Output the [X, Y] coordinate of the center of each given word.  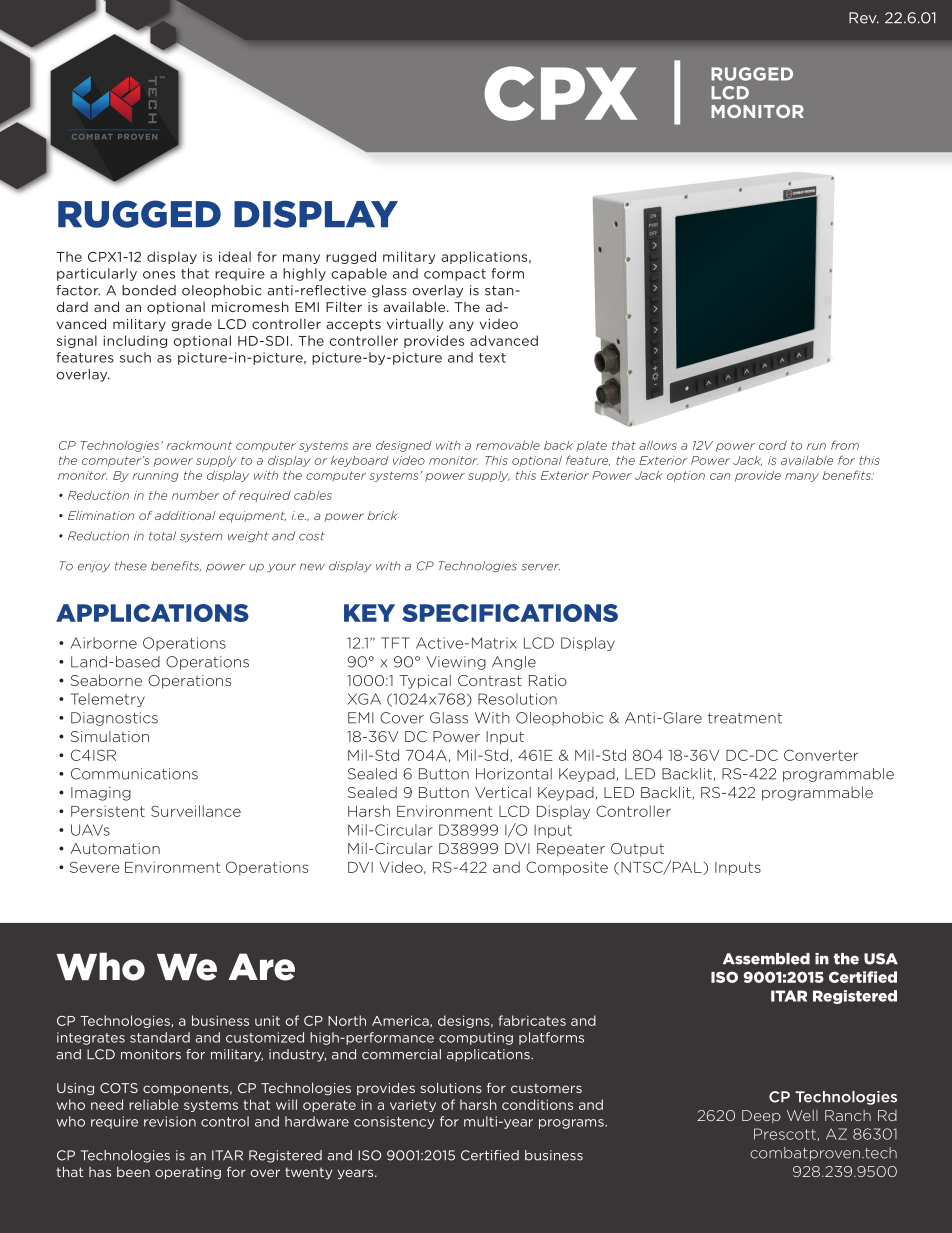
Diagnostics [114, 719]
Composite [567, 868]
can [720, 476]
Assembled [766, 959]
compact [455, 275]
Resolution [517, 699]
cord [773, 445]
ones [159, 275]
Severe [95, 867]
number [195, 495]
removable [508, 445]
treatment [745, 718]
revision [170, 1121]
